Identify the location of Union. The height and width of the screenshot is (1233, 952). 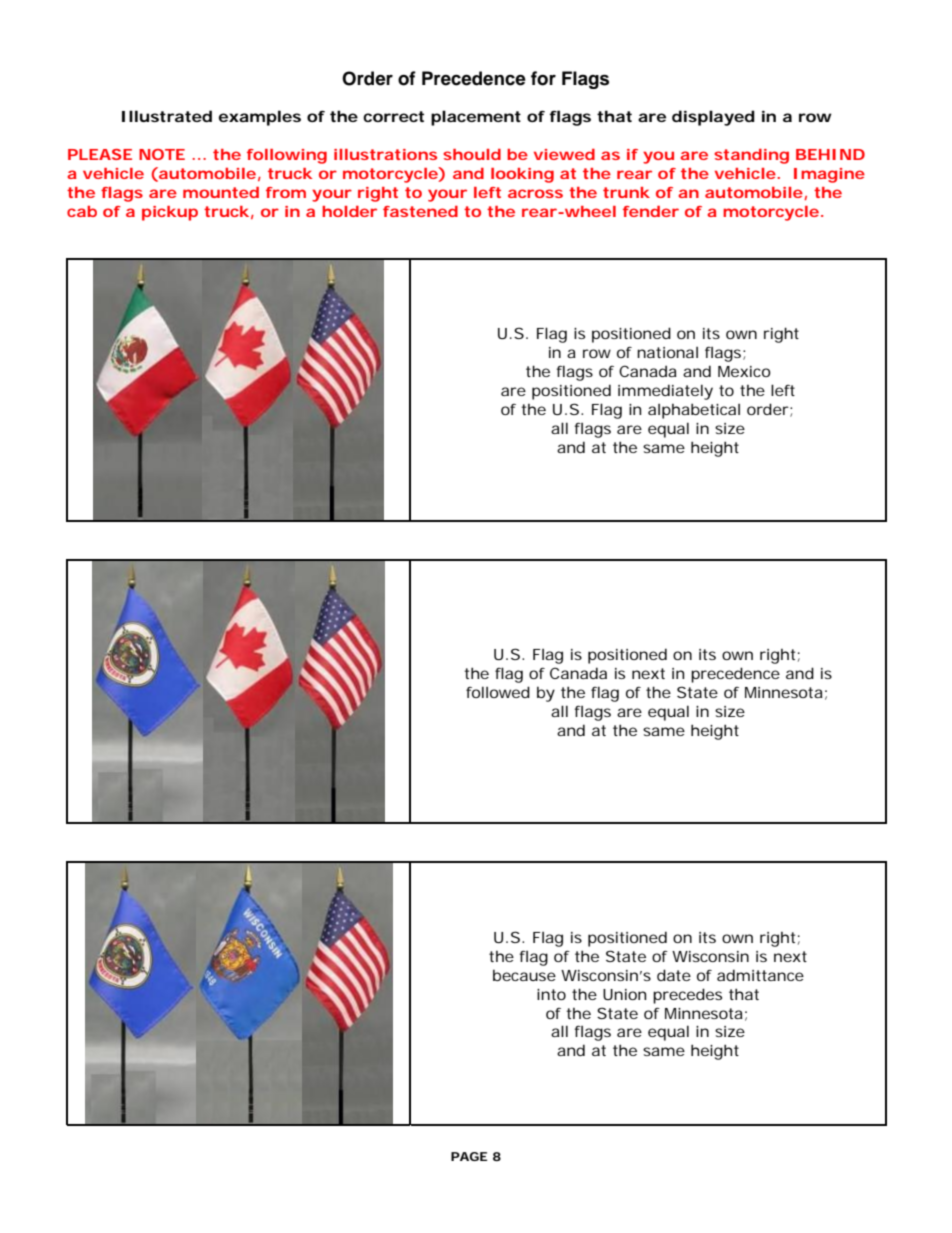
(624, 994).
